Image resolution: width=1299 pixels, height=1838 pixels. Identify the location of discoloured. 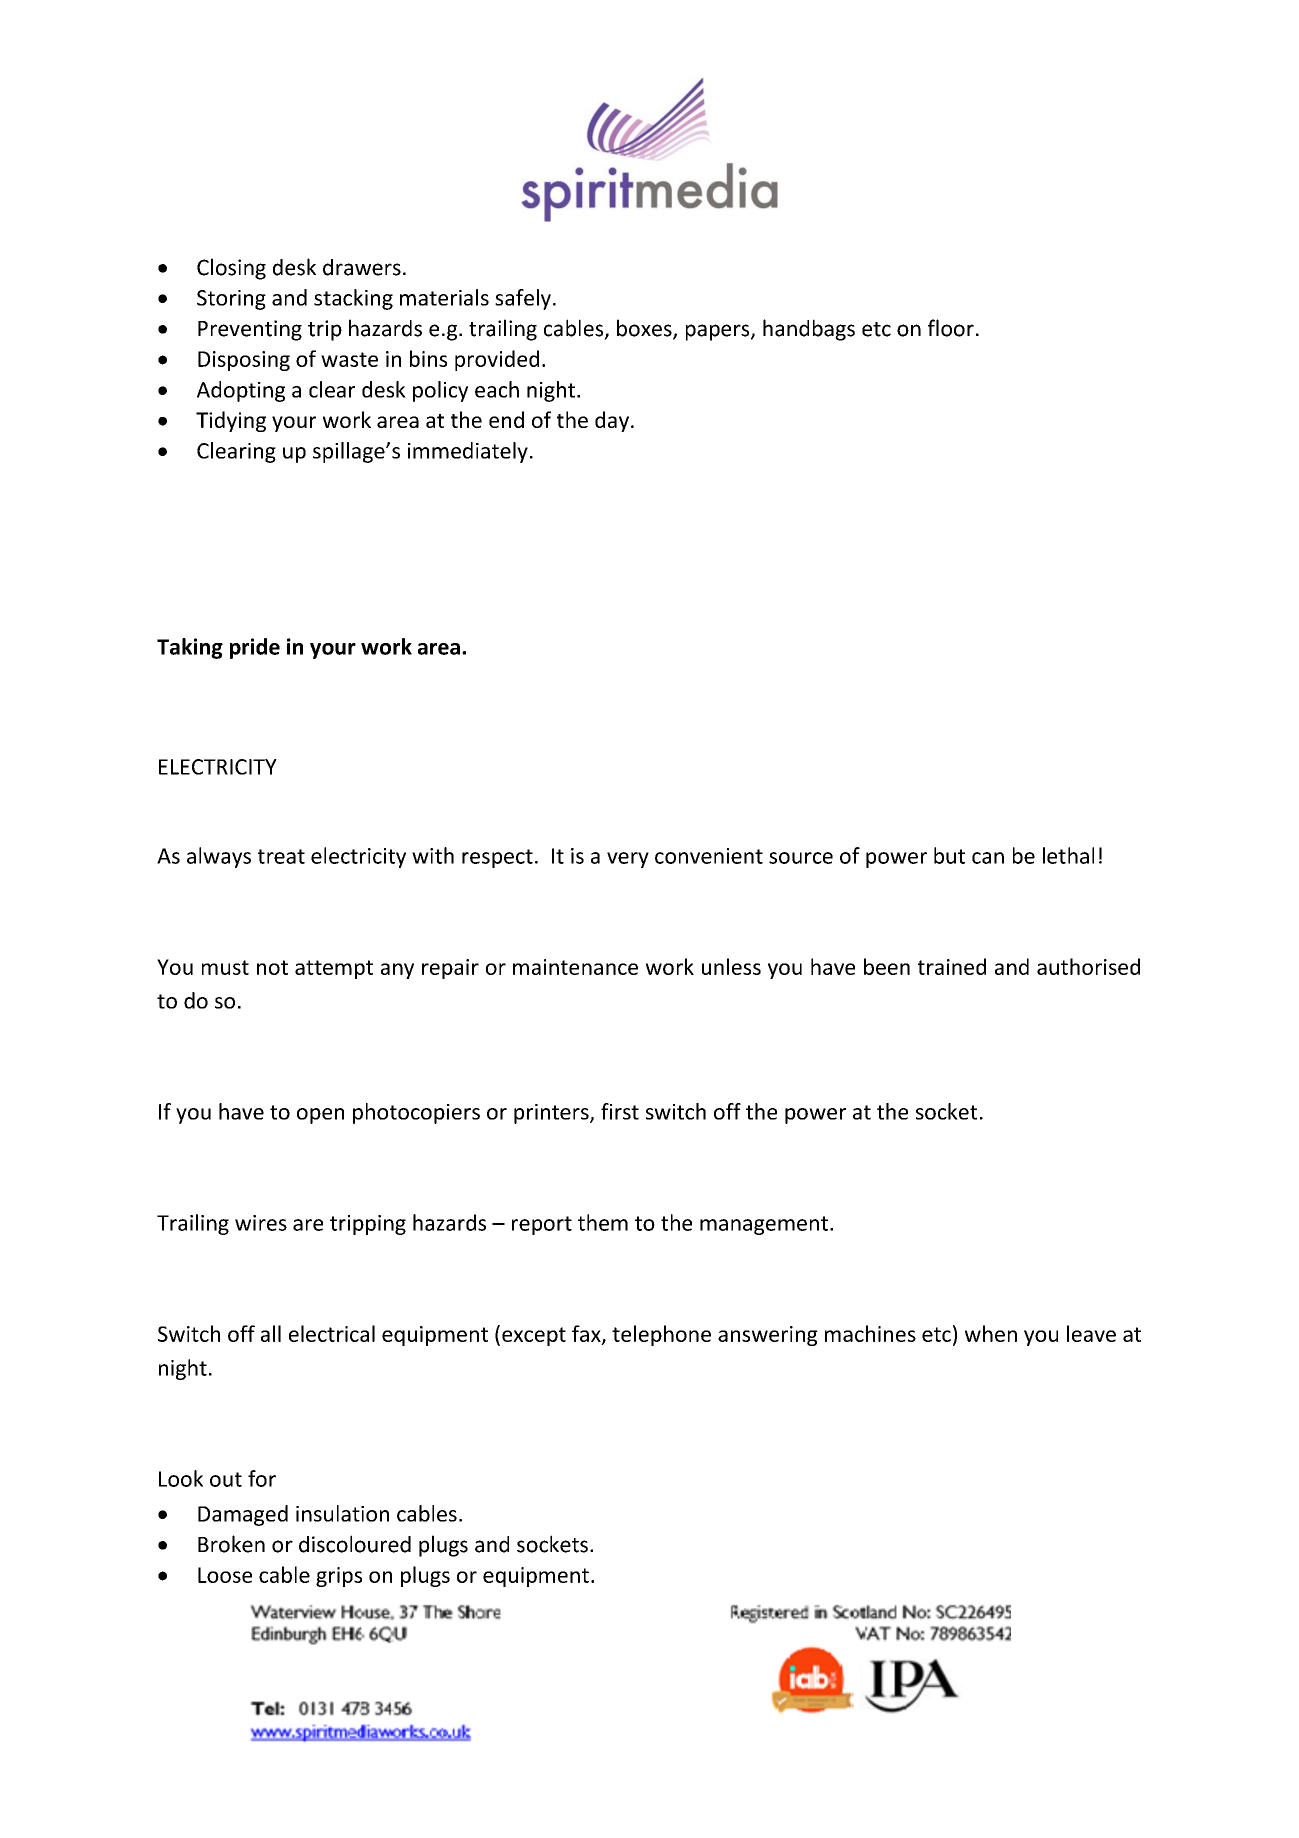
(355, 1544).
